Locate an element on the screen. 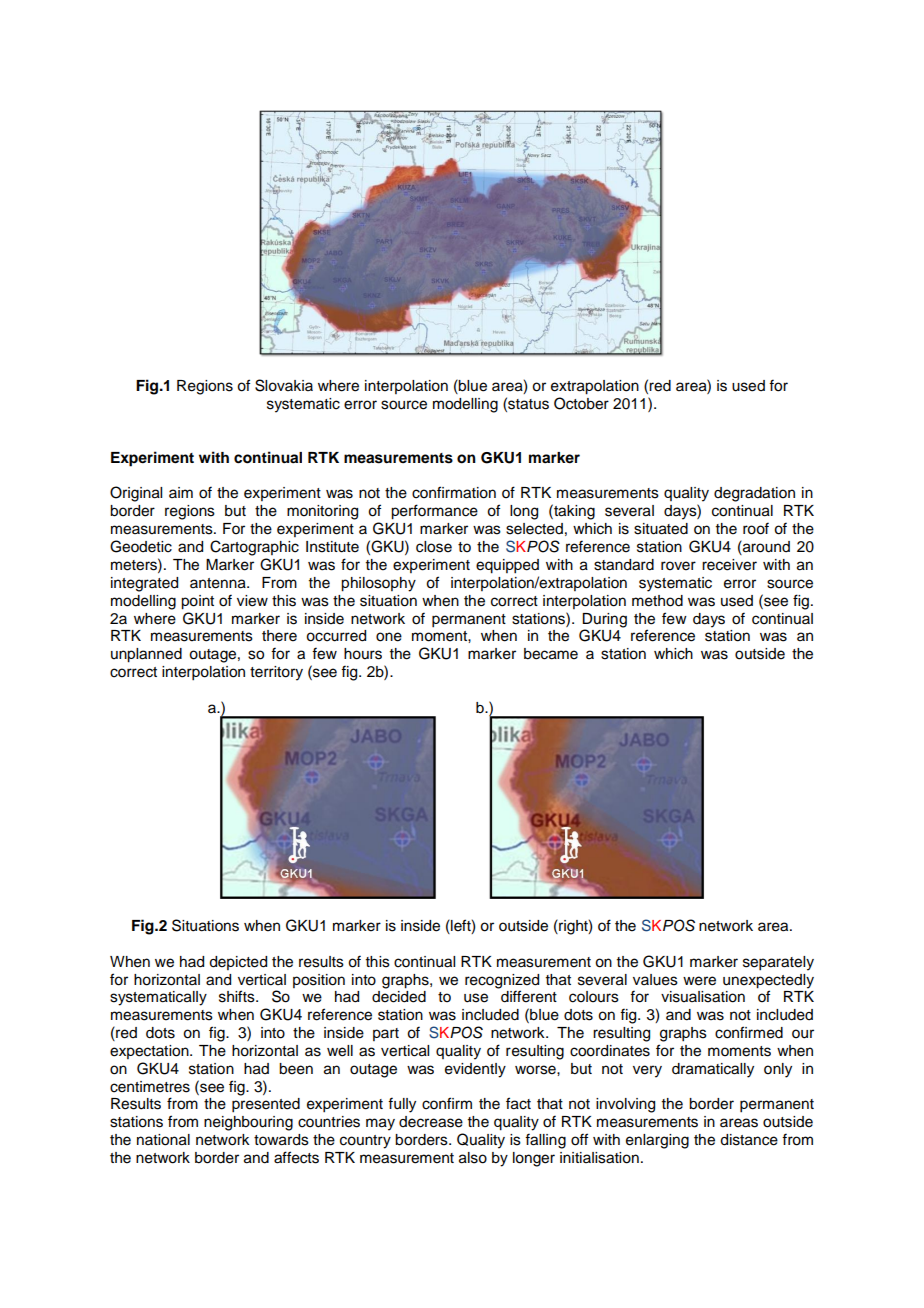 The image size is (924, 1308). During is located at coordinates (604, 620).
